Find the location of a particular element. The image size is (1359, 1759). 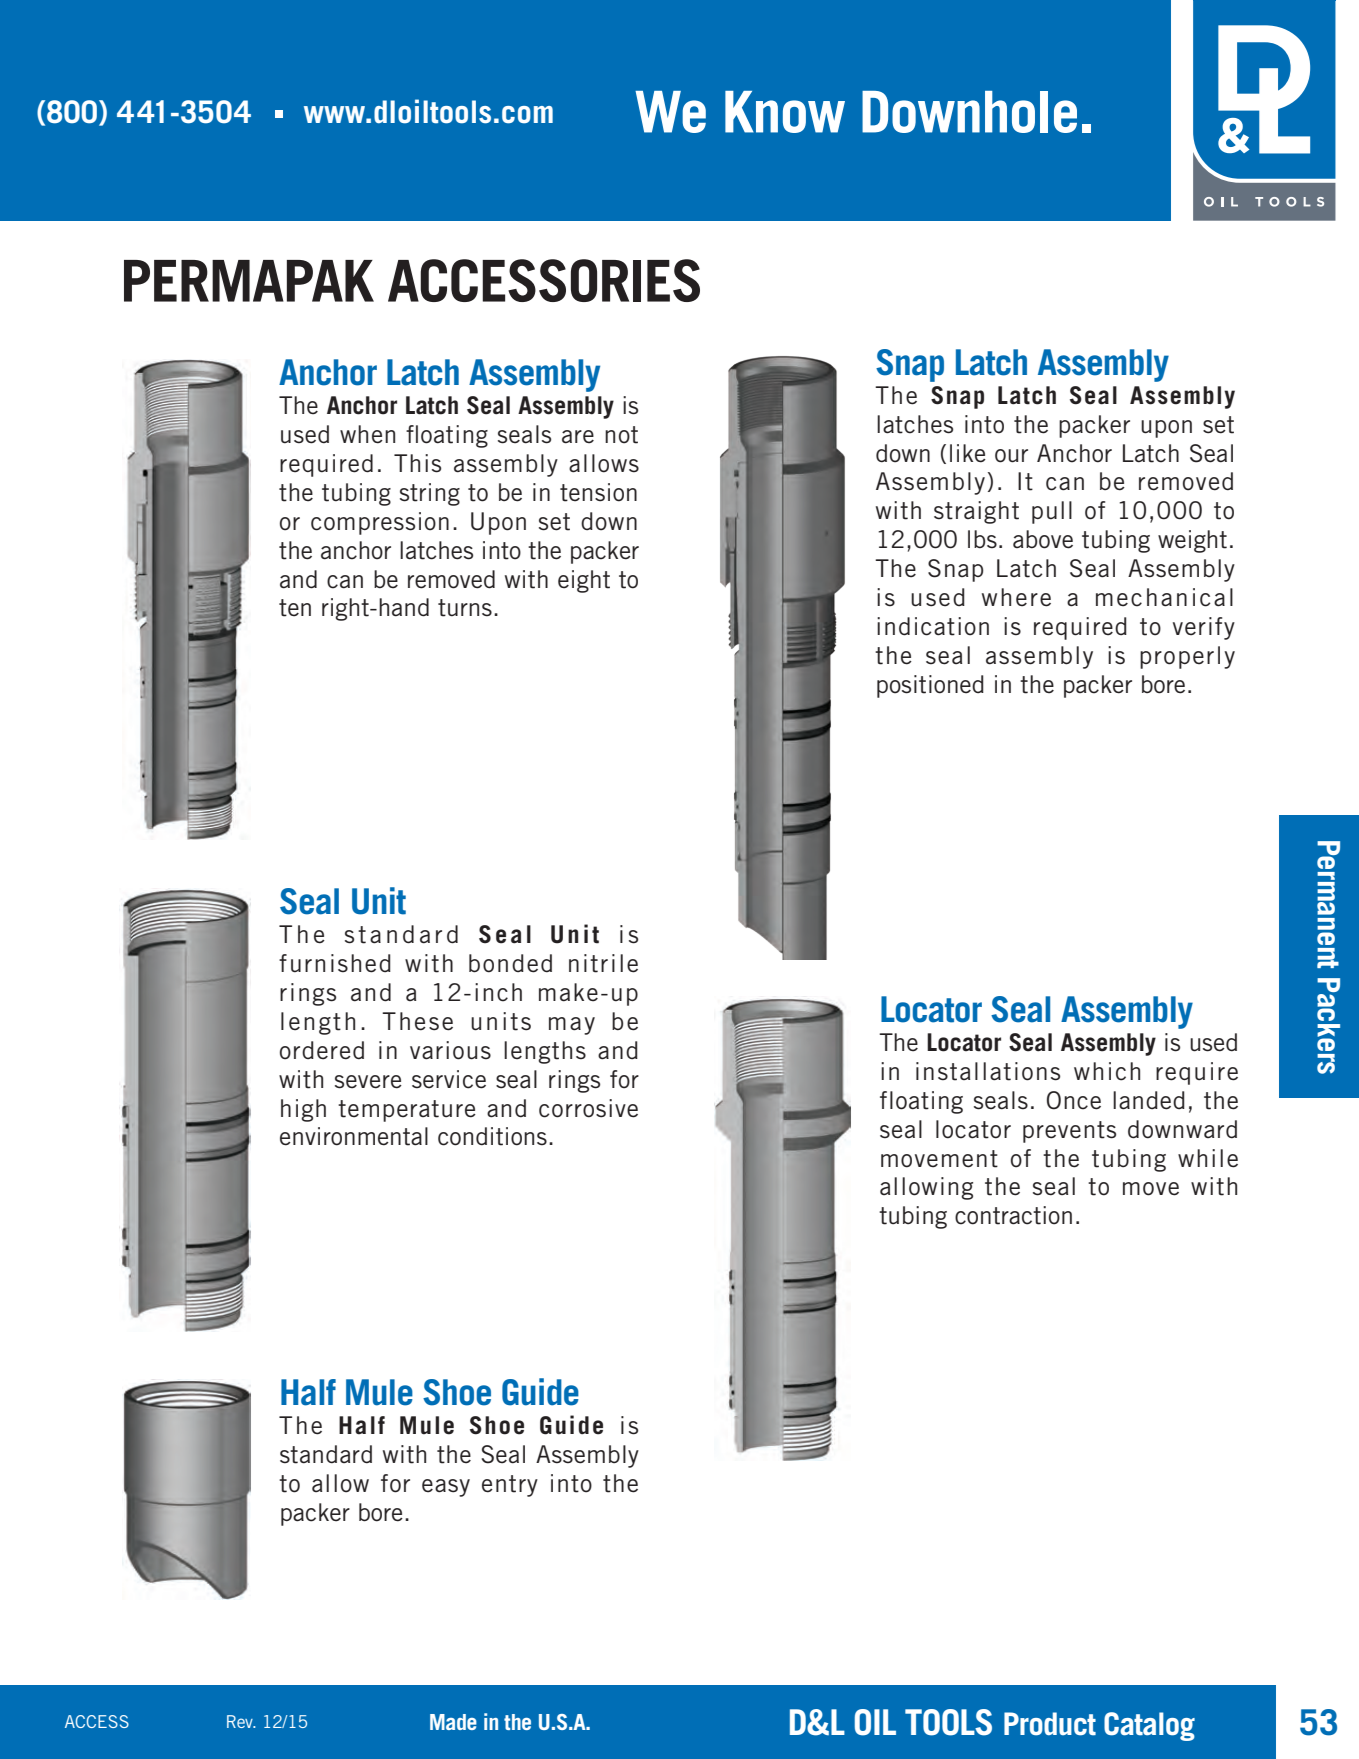

nitrile is located at coordinates (603, 963).
